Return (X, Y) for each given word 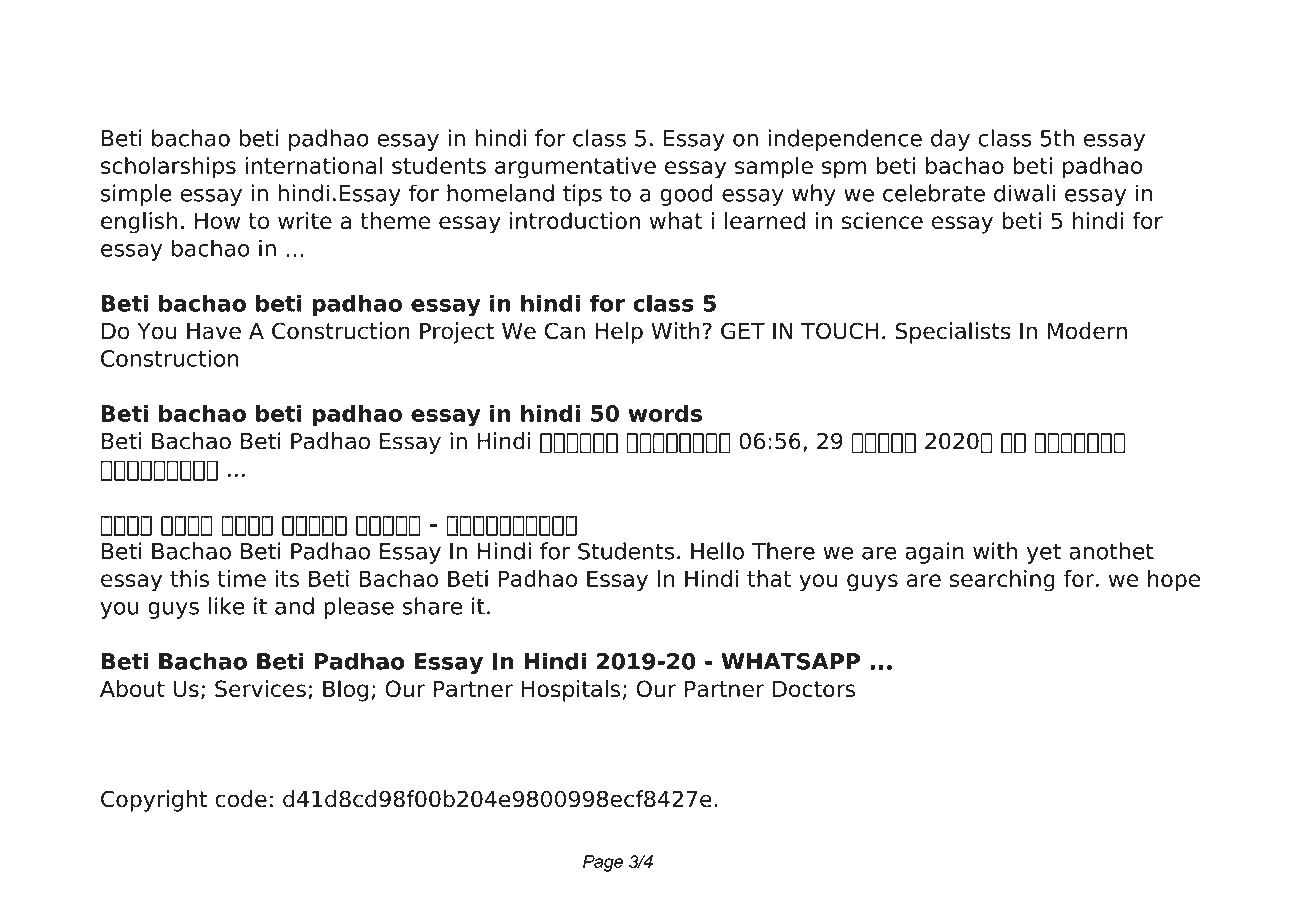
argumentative (575, 168)
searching (1002, 581)
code (241, 799)
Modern (1087, 331)
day (950, 140)
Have (214, 331)
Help (619, 333)
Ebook (297, 51)
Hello (717, 551)
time (241, 578)
